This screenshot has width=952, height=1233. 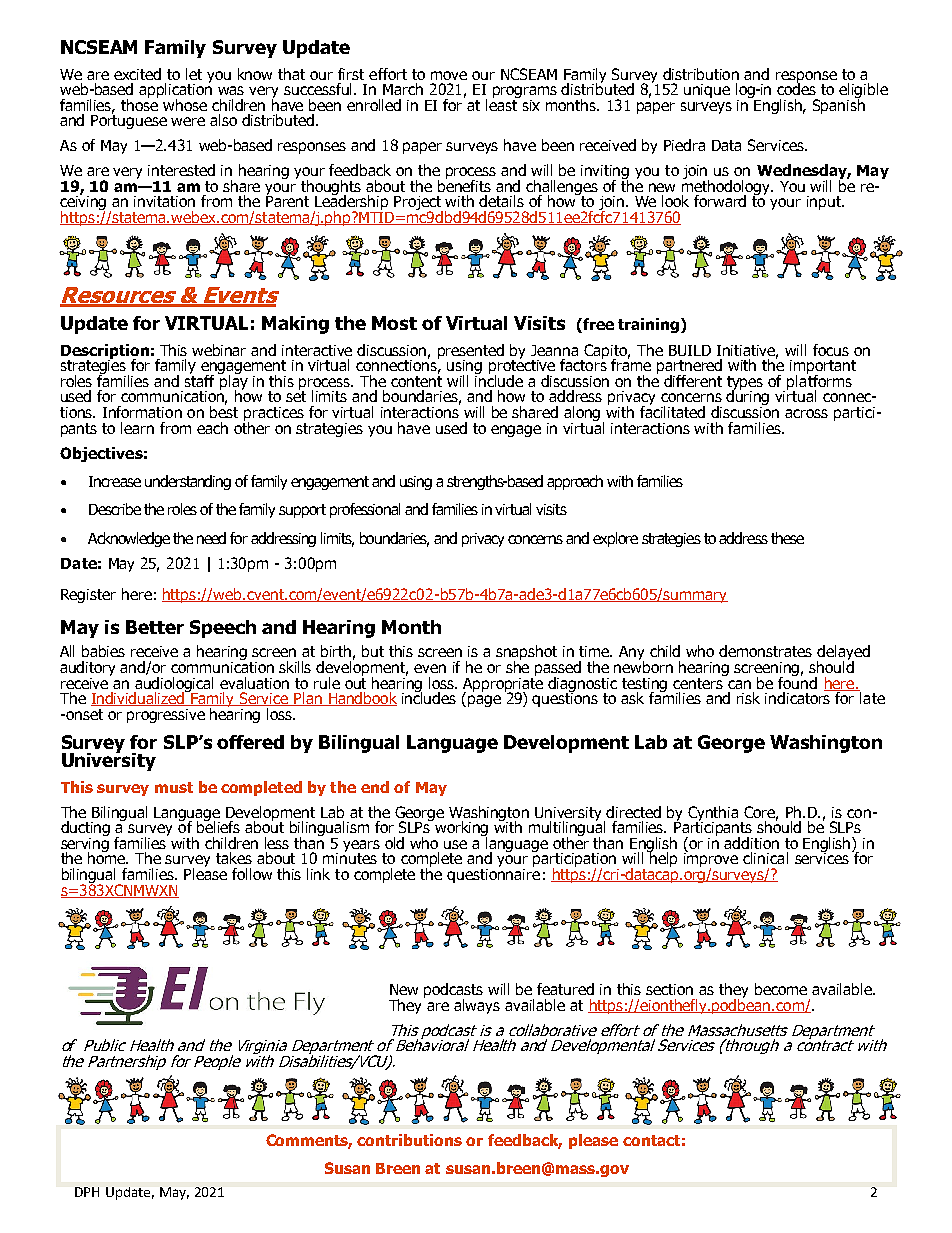 What do you see at coordinates (174, 787) in the screenshot?
I see `must` at bounding box center [174, 787].
